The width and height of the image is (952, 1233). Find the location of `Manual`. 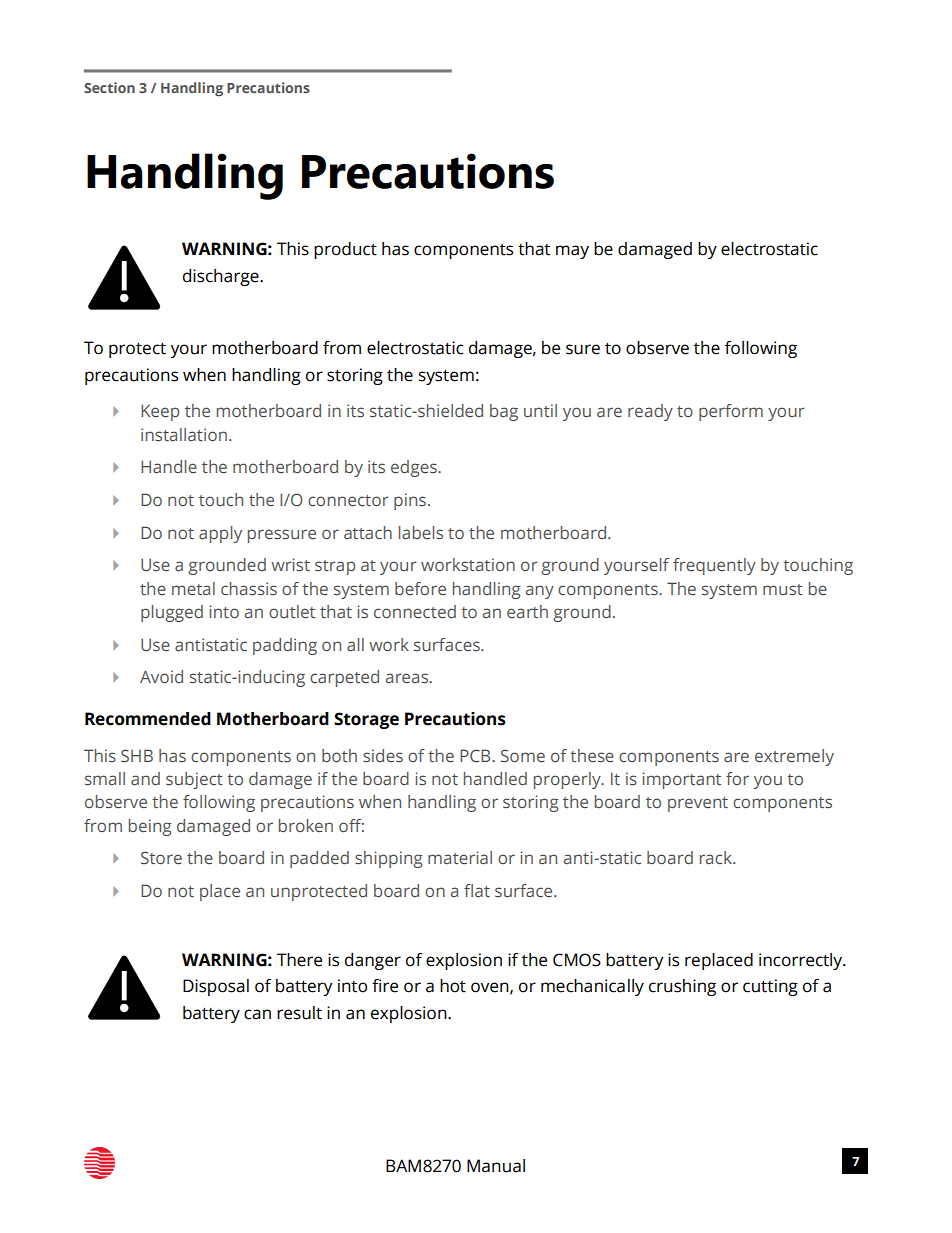

Manual is located at coordinates (496, 1166).
